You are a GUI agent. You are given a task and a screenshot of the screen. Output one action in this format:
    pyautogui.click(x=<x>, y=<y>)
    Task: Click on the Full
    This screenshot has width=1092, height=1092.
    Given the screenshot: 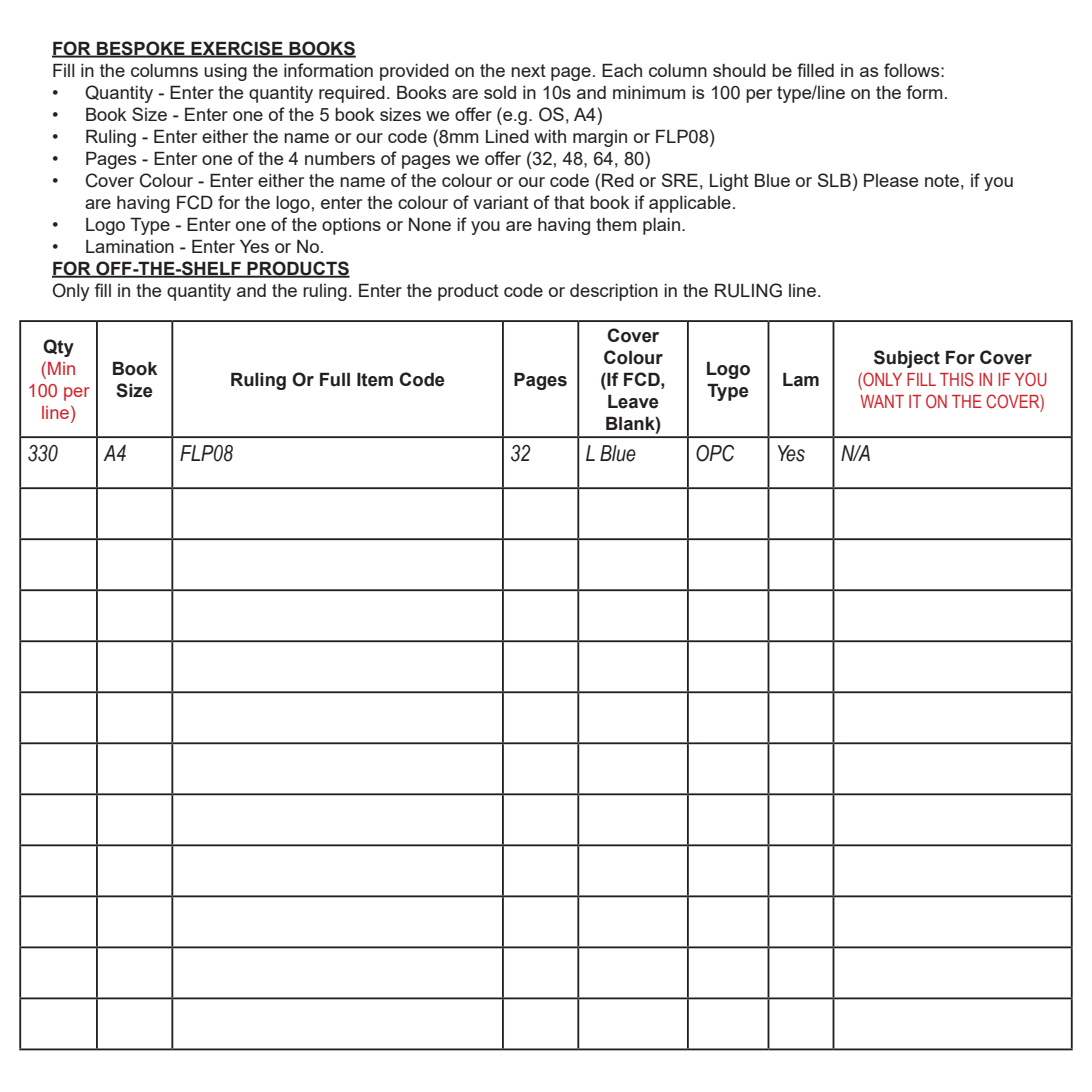 What is the action you would take?
    pyautogui.click(x=335, y=379)
